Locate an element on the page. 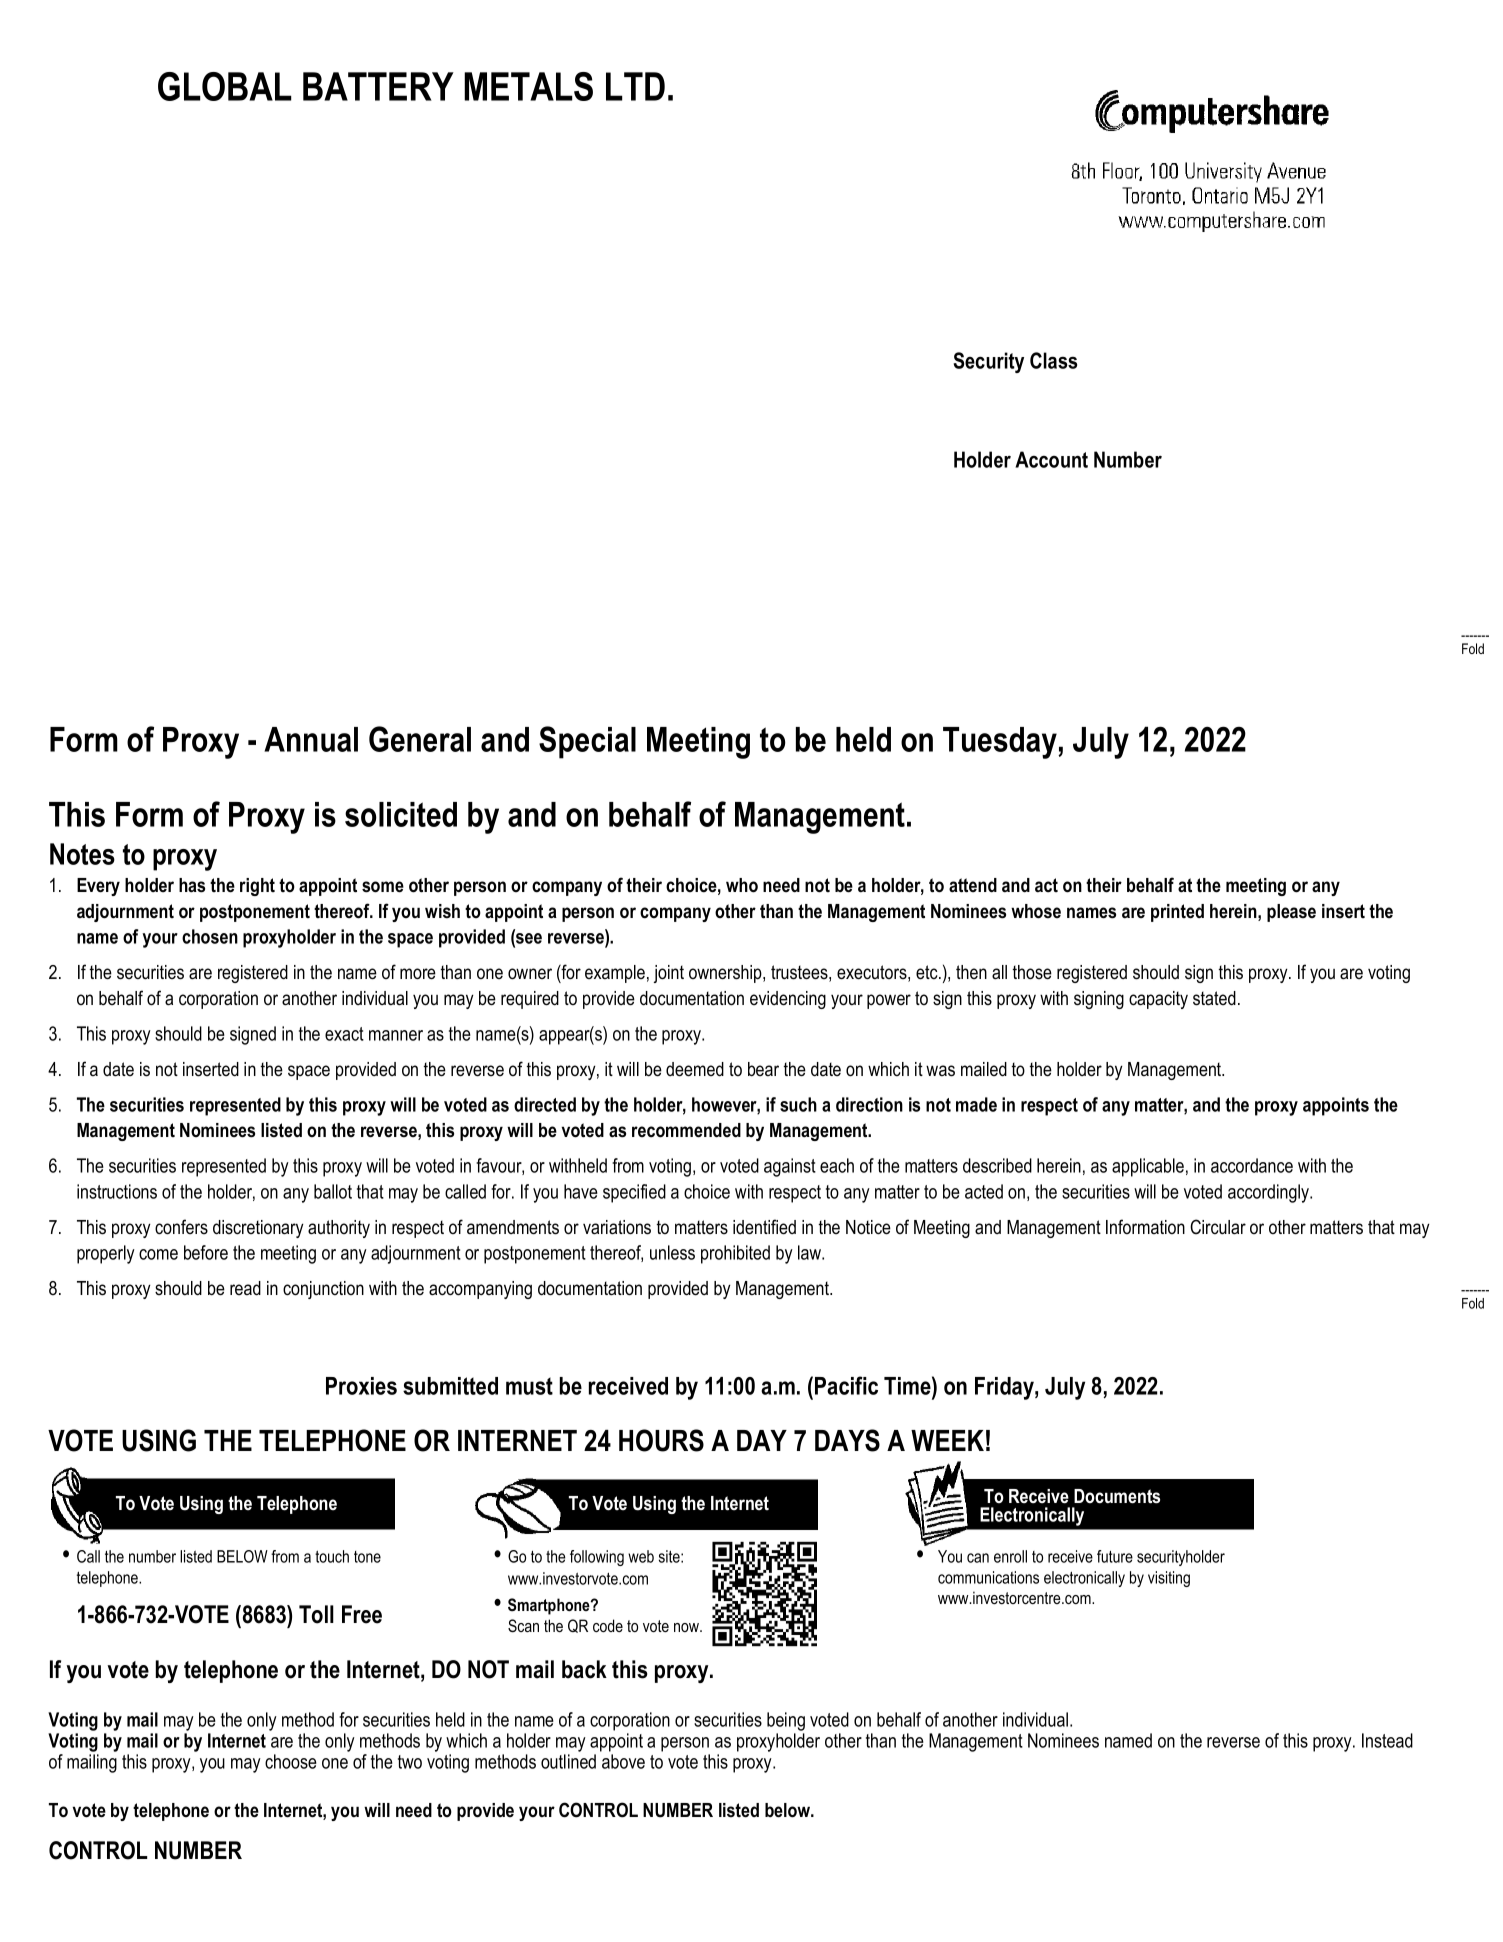 The image size is (1503, 1942). GLOBAL is located at coordinates (225, 86).
